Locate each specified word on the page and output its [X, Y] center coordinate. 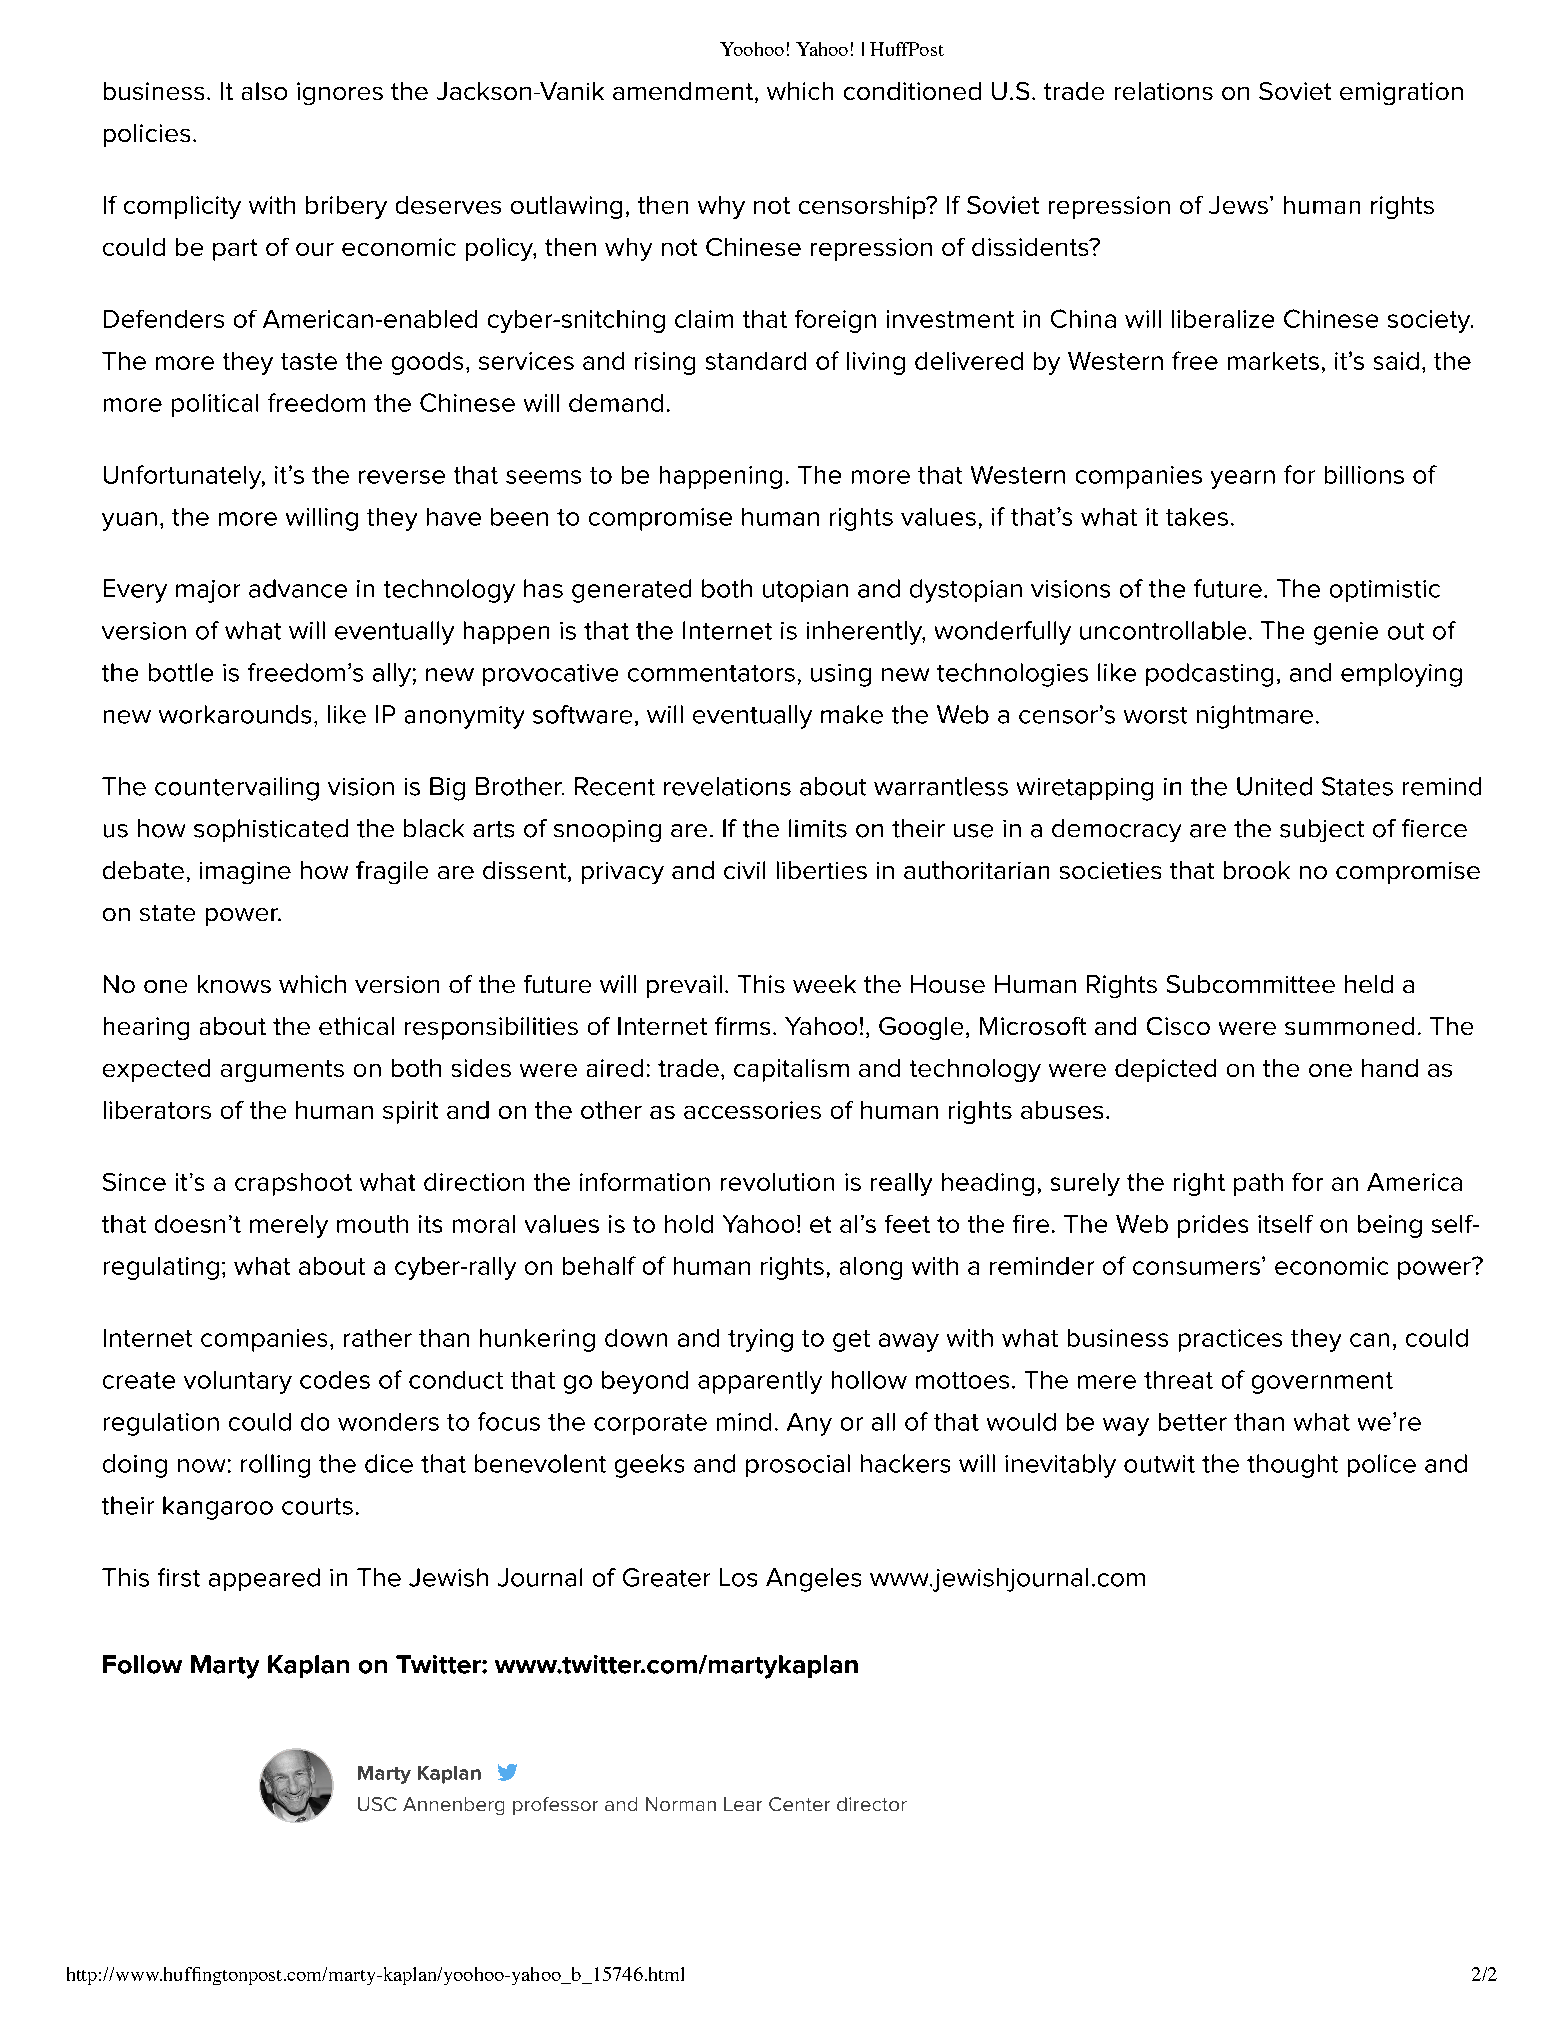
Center [799, 1804]
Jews [1238, 205]
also [264, 91]
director [872, 1804]
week [824, 984]
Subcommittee [1251, 984]
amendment [684, 92]
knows [234, 984]
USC [377, 1804]
